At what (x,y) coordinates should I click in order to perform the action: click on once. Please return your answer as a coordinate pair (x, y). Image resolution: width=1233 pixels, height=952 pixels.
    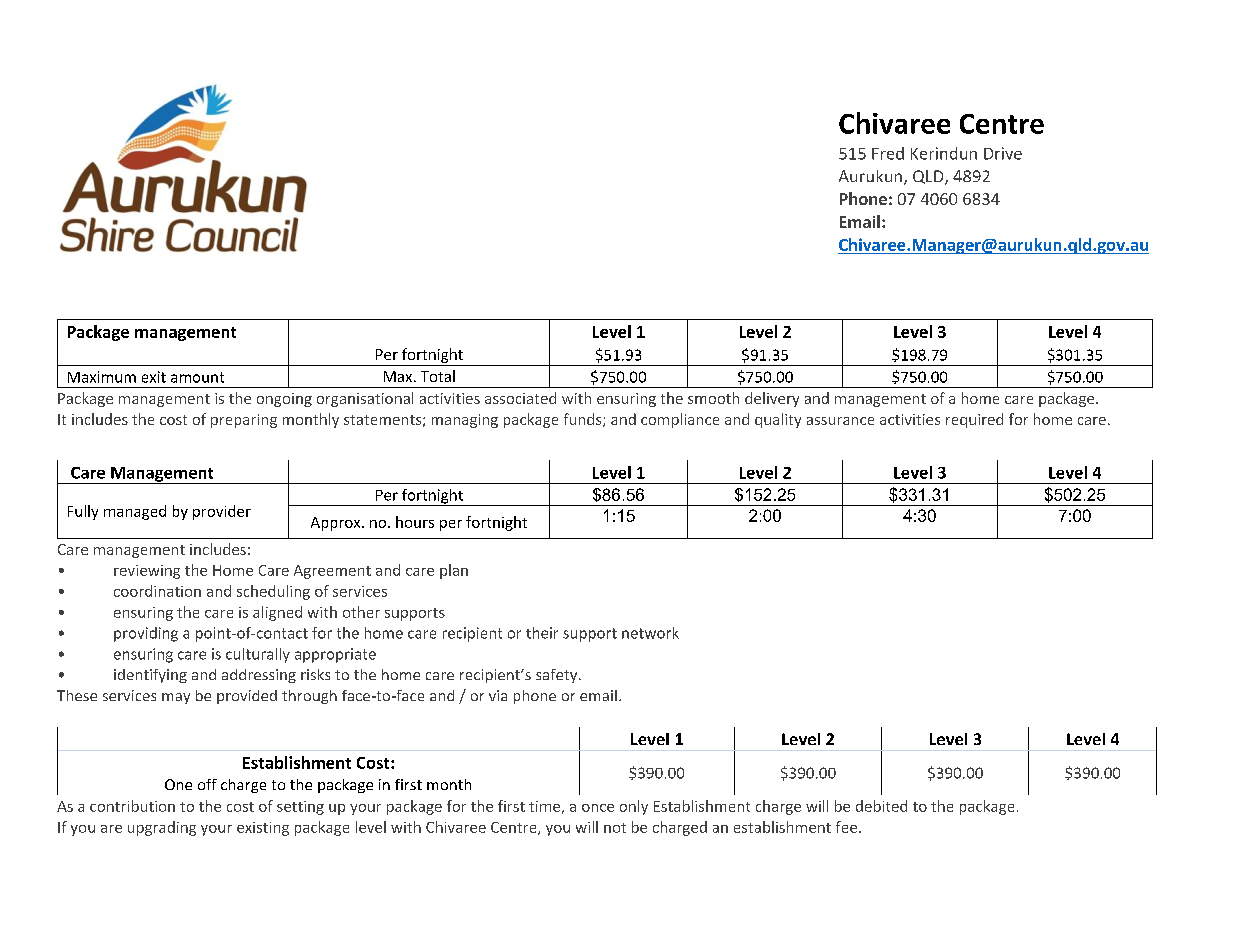
    Looking at the image, I should click on (598, 808).
